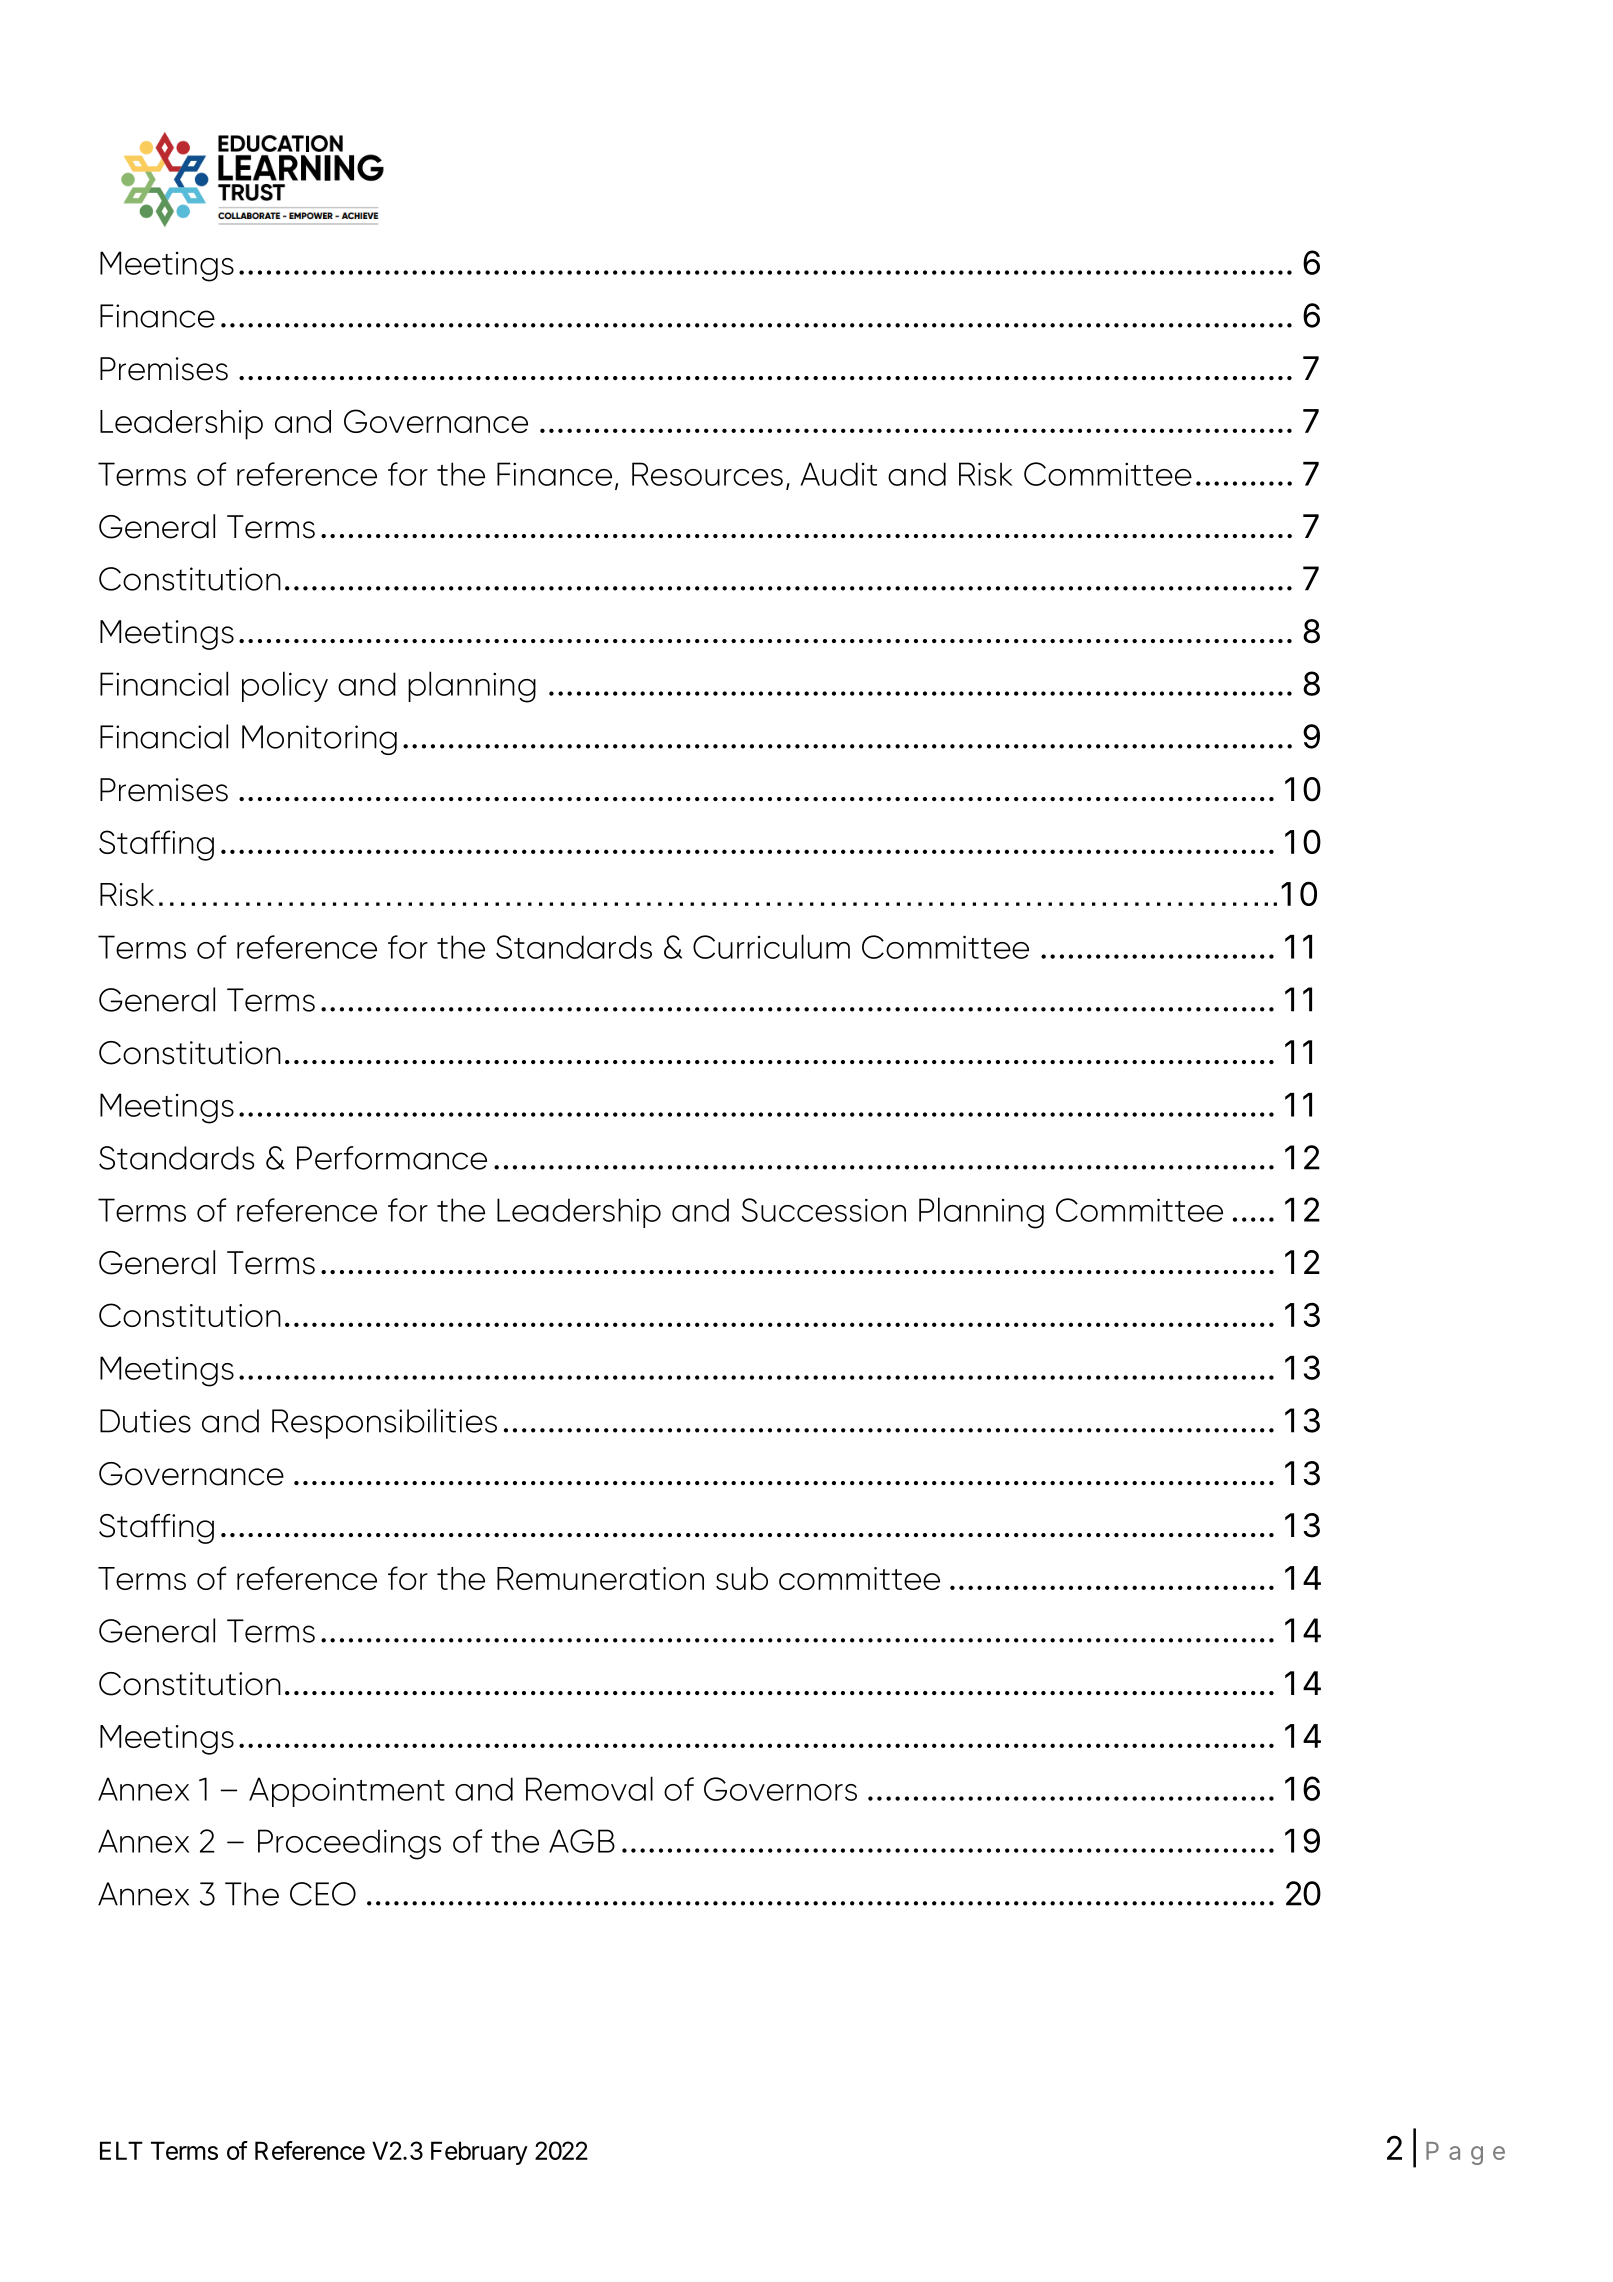  I want to click on February, so click(479, 2153).
